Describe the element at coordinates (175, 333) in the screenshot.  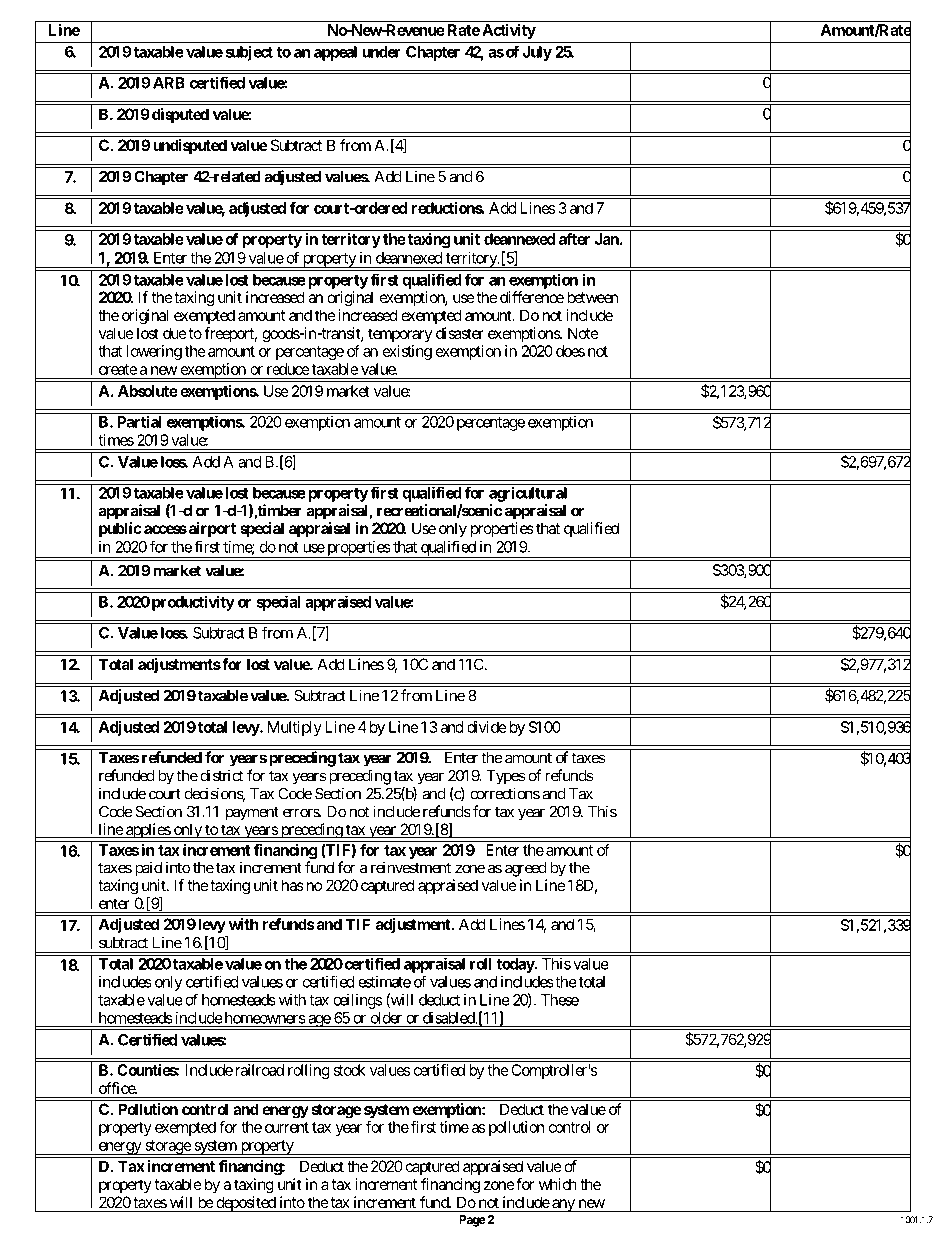
I see `due` at that location.
